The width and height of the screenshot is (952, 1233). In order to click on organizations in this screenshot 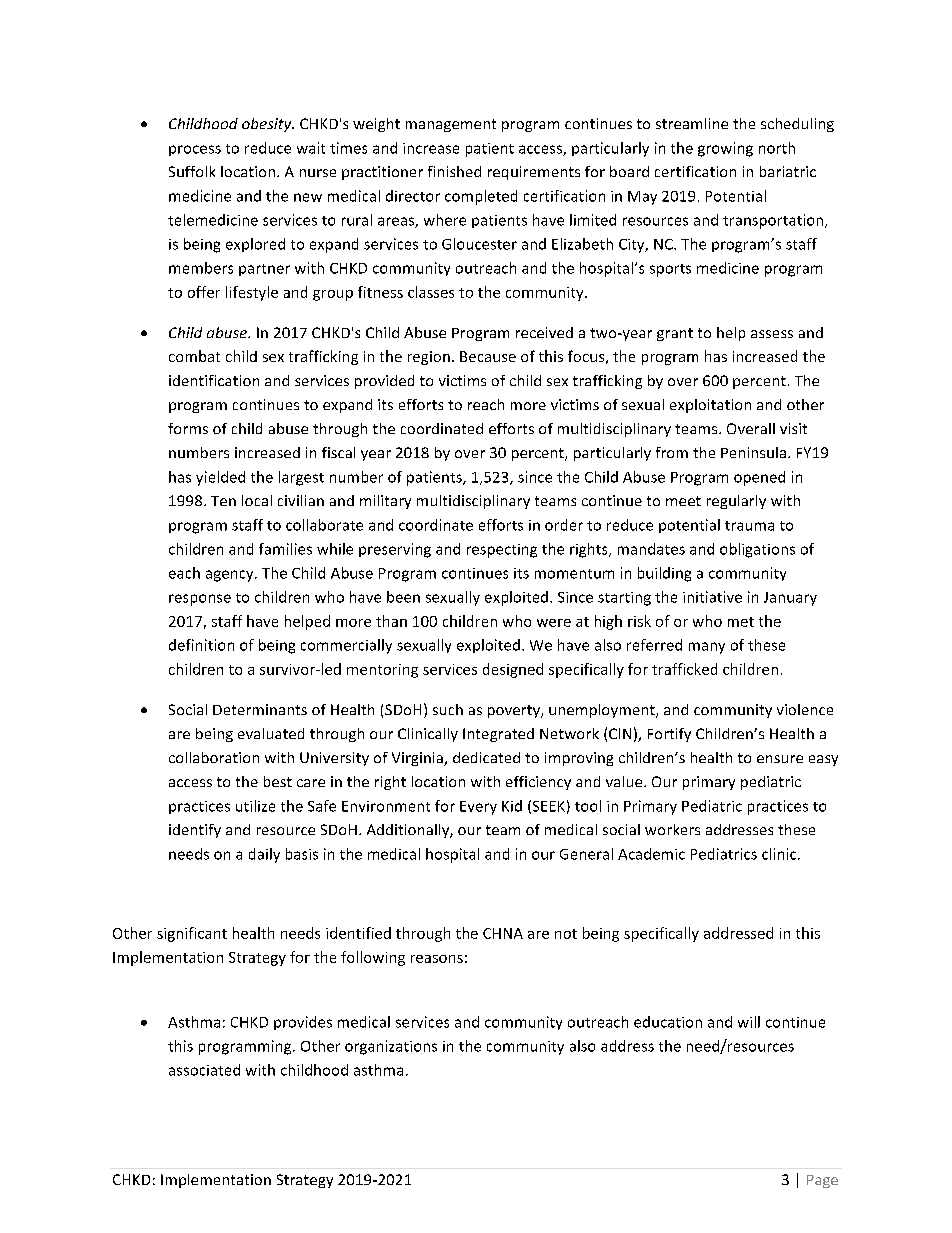, I will do `click(391, 1047)`.
